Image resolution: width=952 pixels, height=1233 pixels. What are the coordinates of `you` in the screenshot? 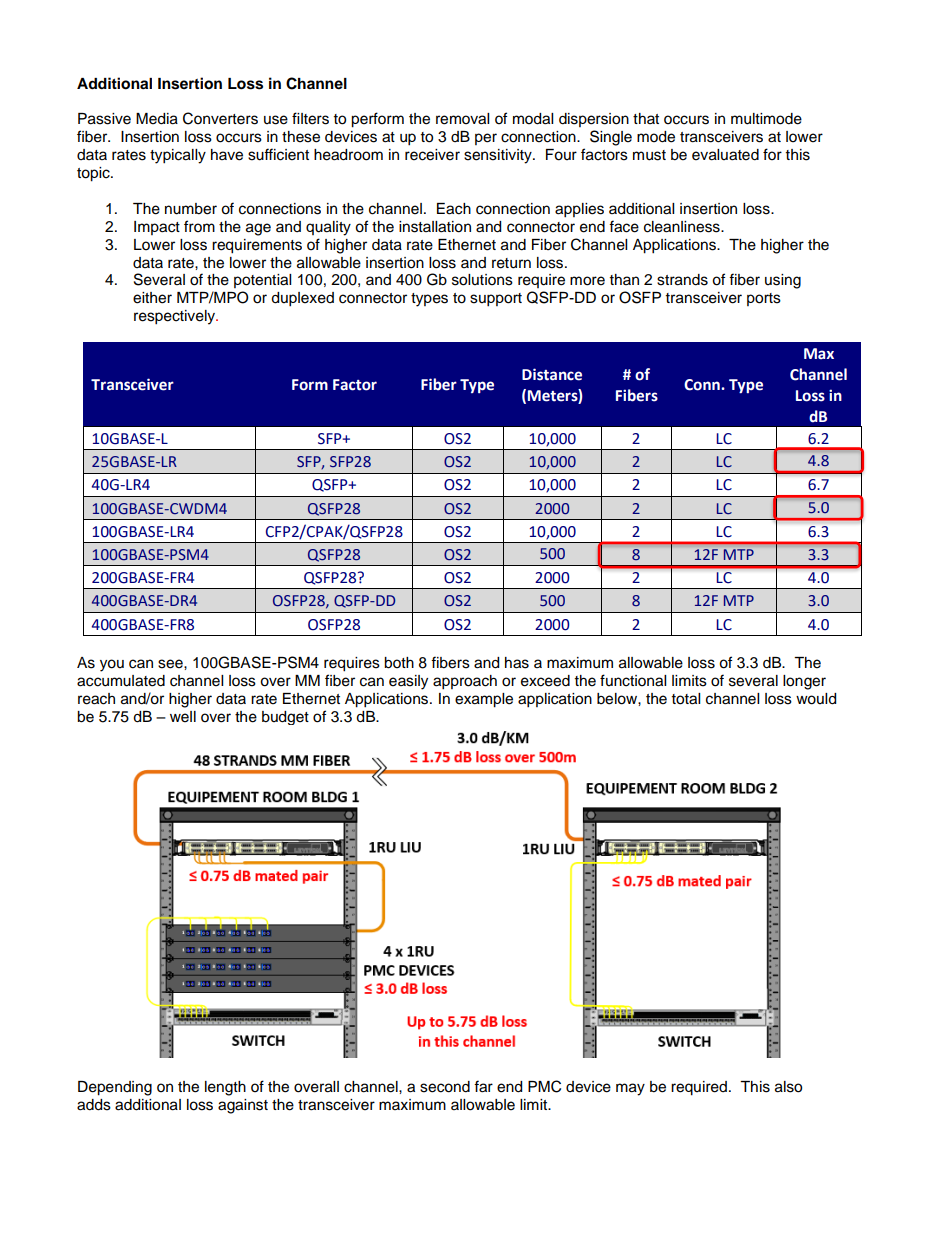 It's located at (112, 665).
